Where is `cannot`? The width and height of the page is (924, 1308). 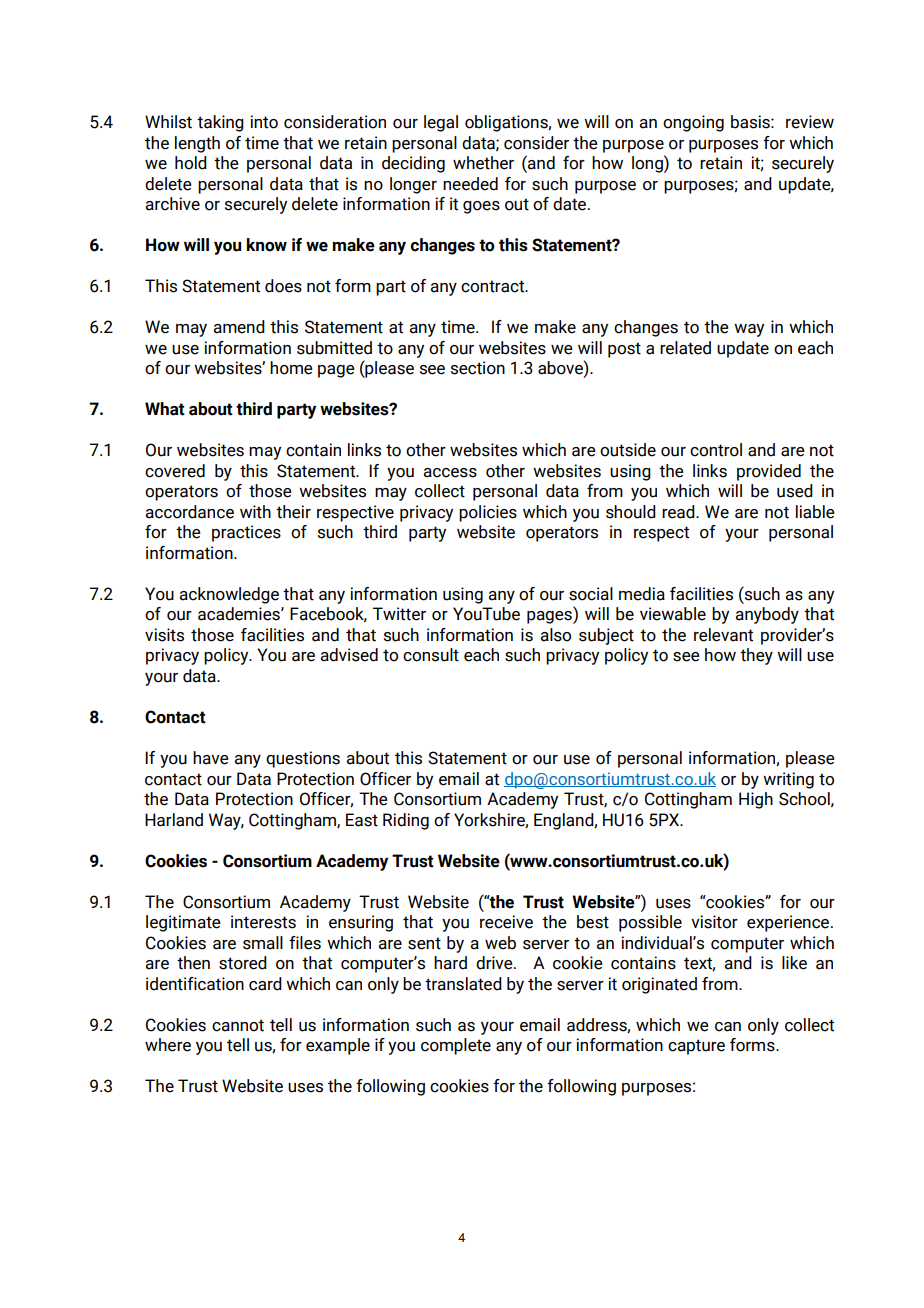
cannot is located at coordinates (238, 1025).
